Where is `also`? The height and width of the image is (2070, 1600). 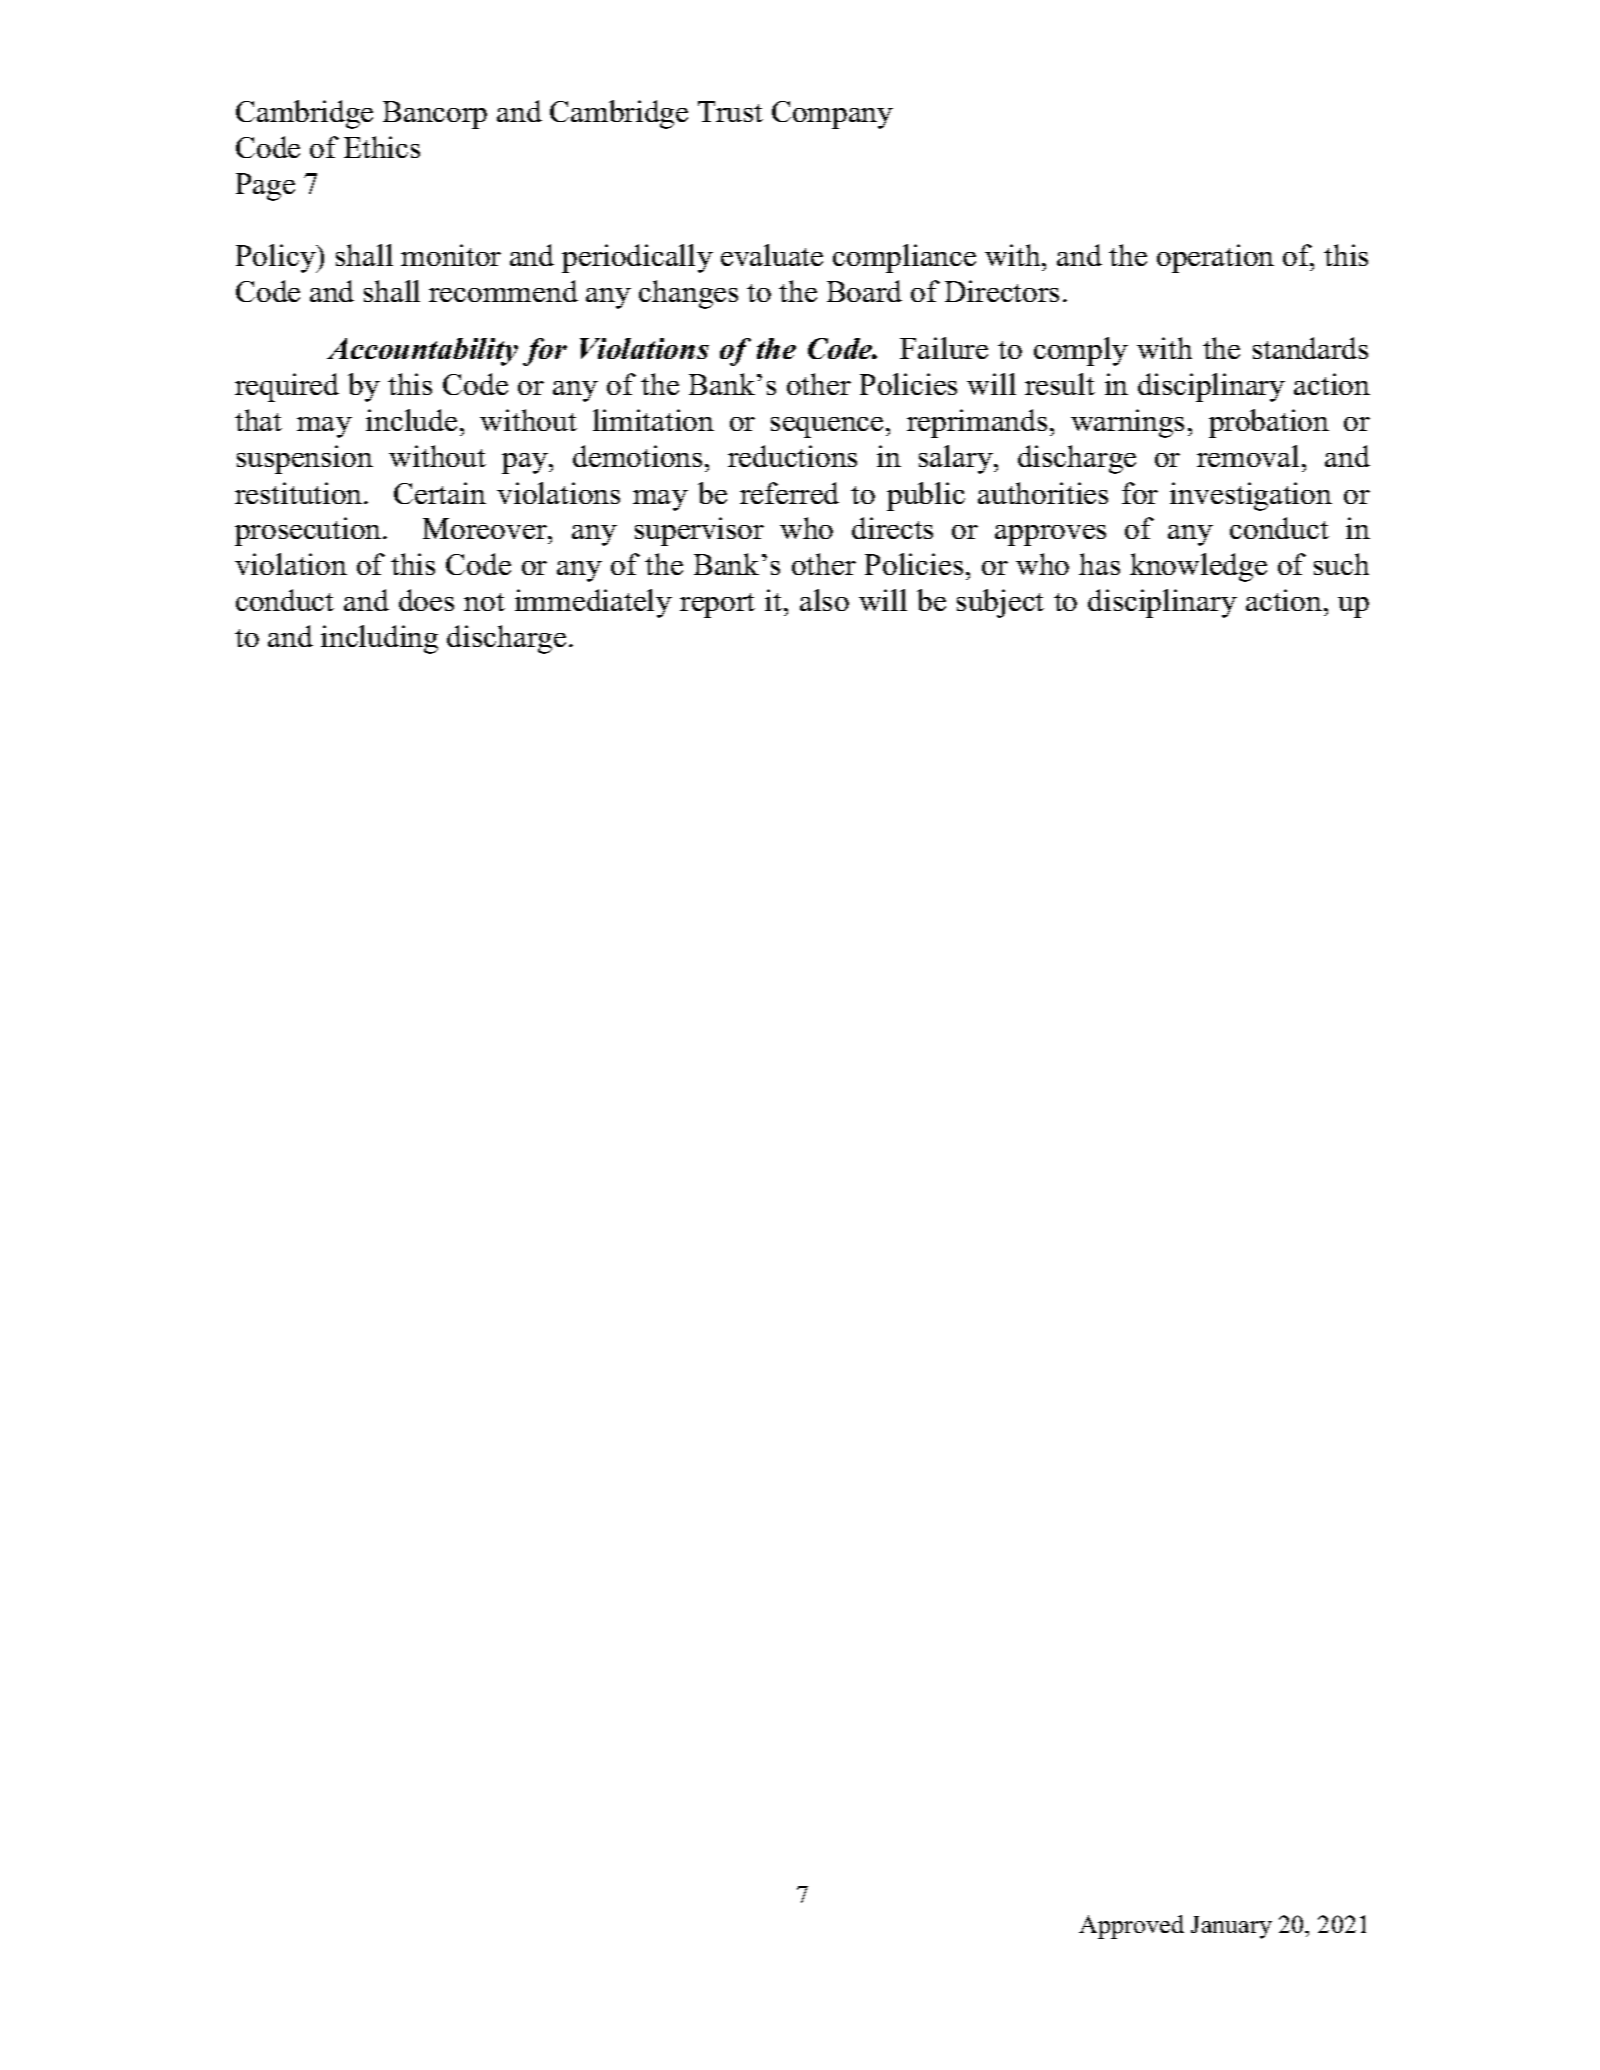
also is located at coordinates (824, 600).
